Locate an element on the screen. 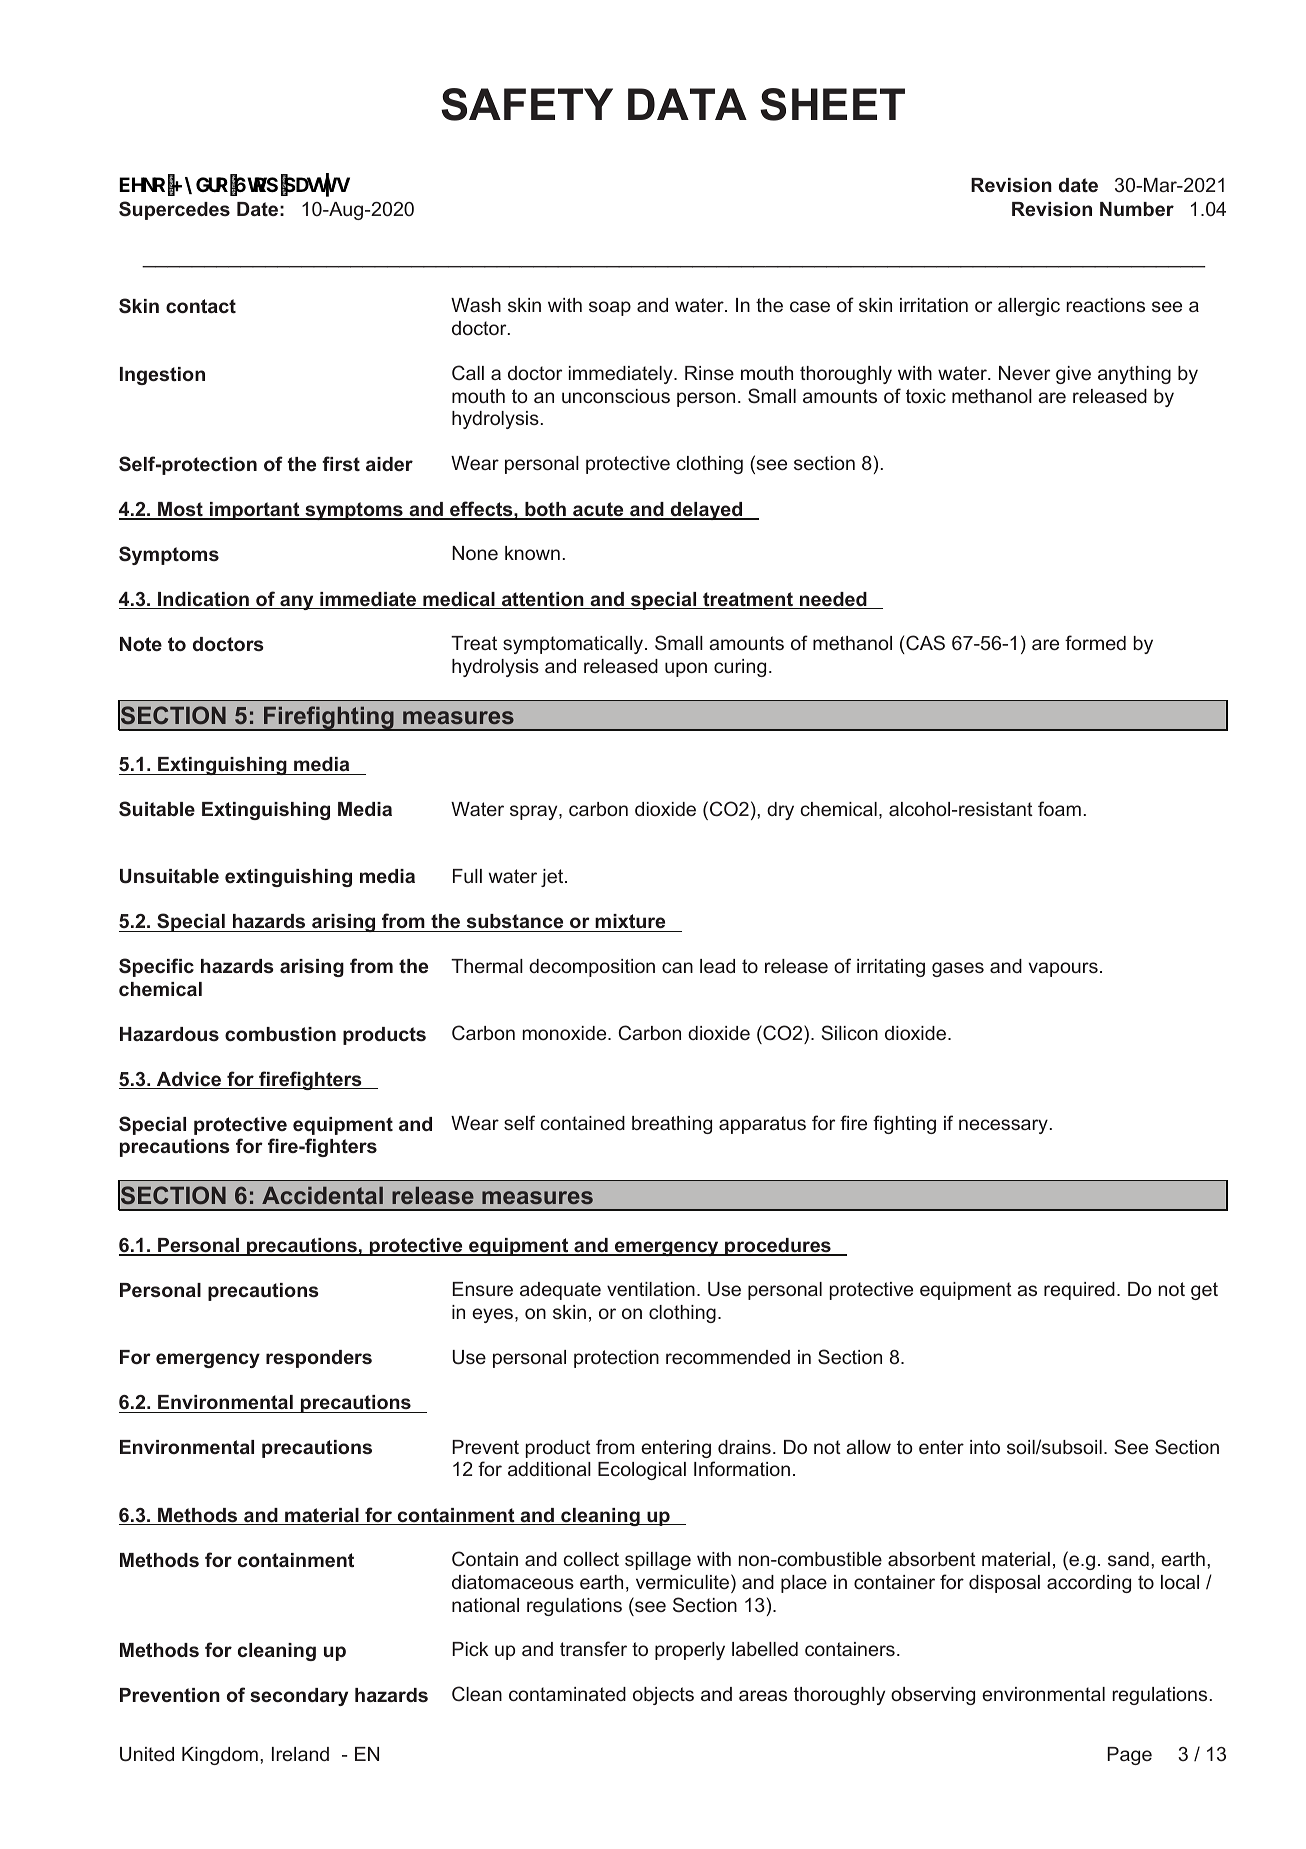  vapours is located at coordinates (1063, 969).
